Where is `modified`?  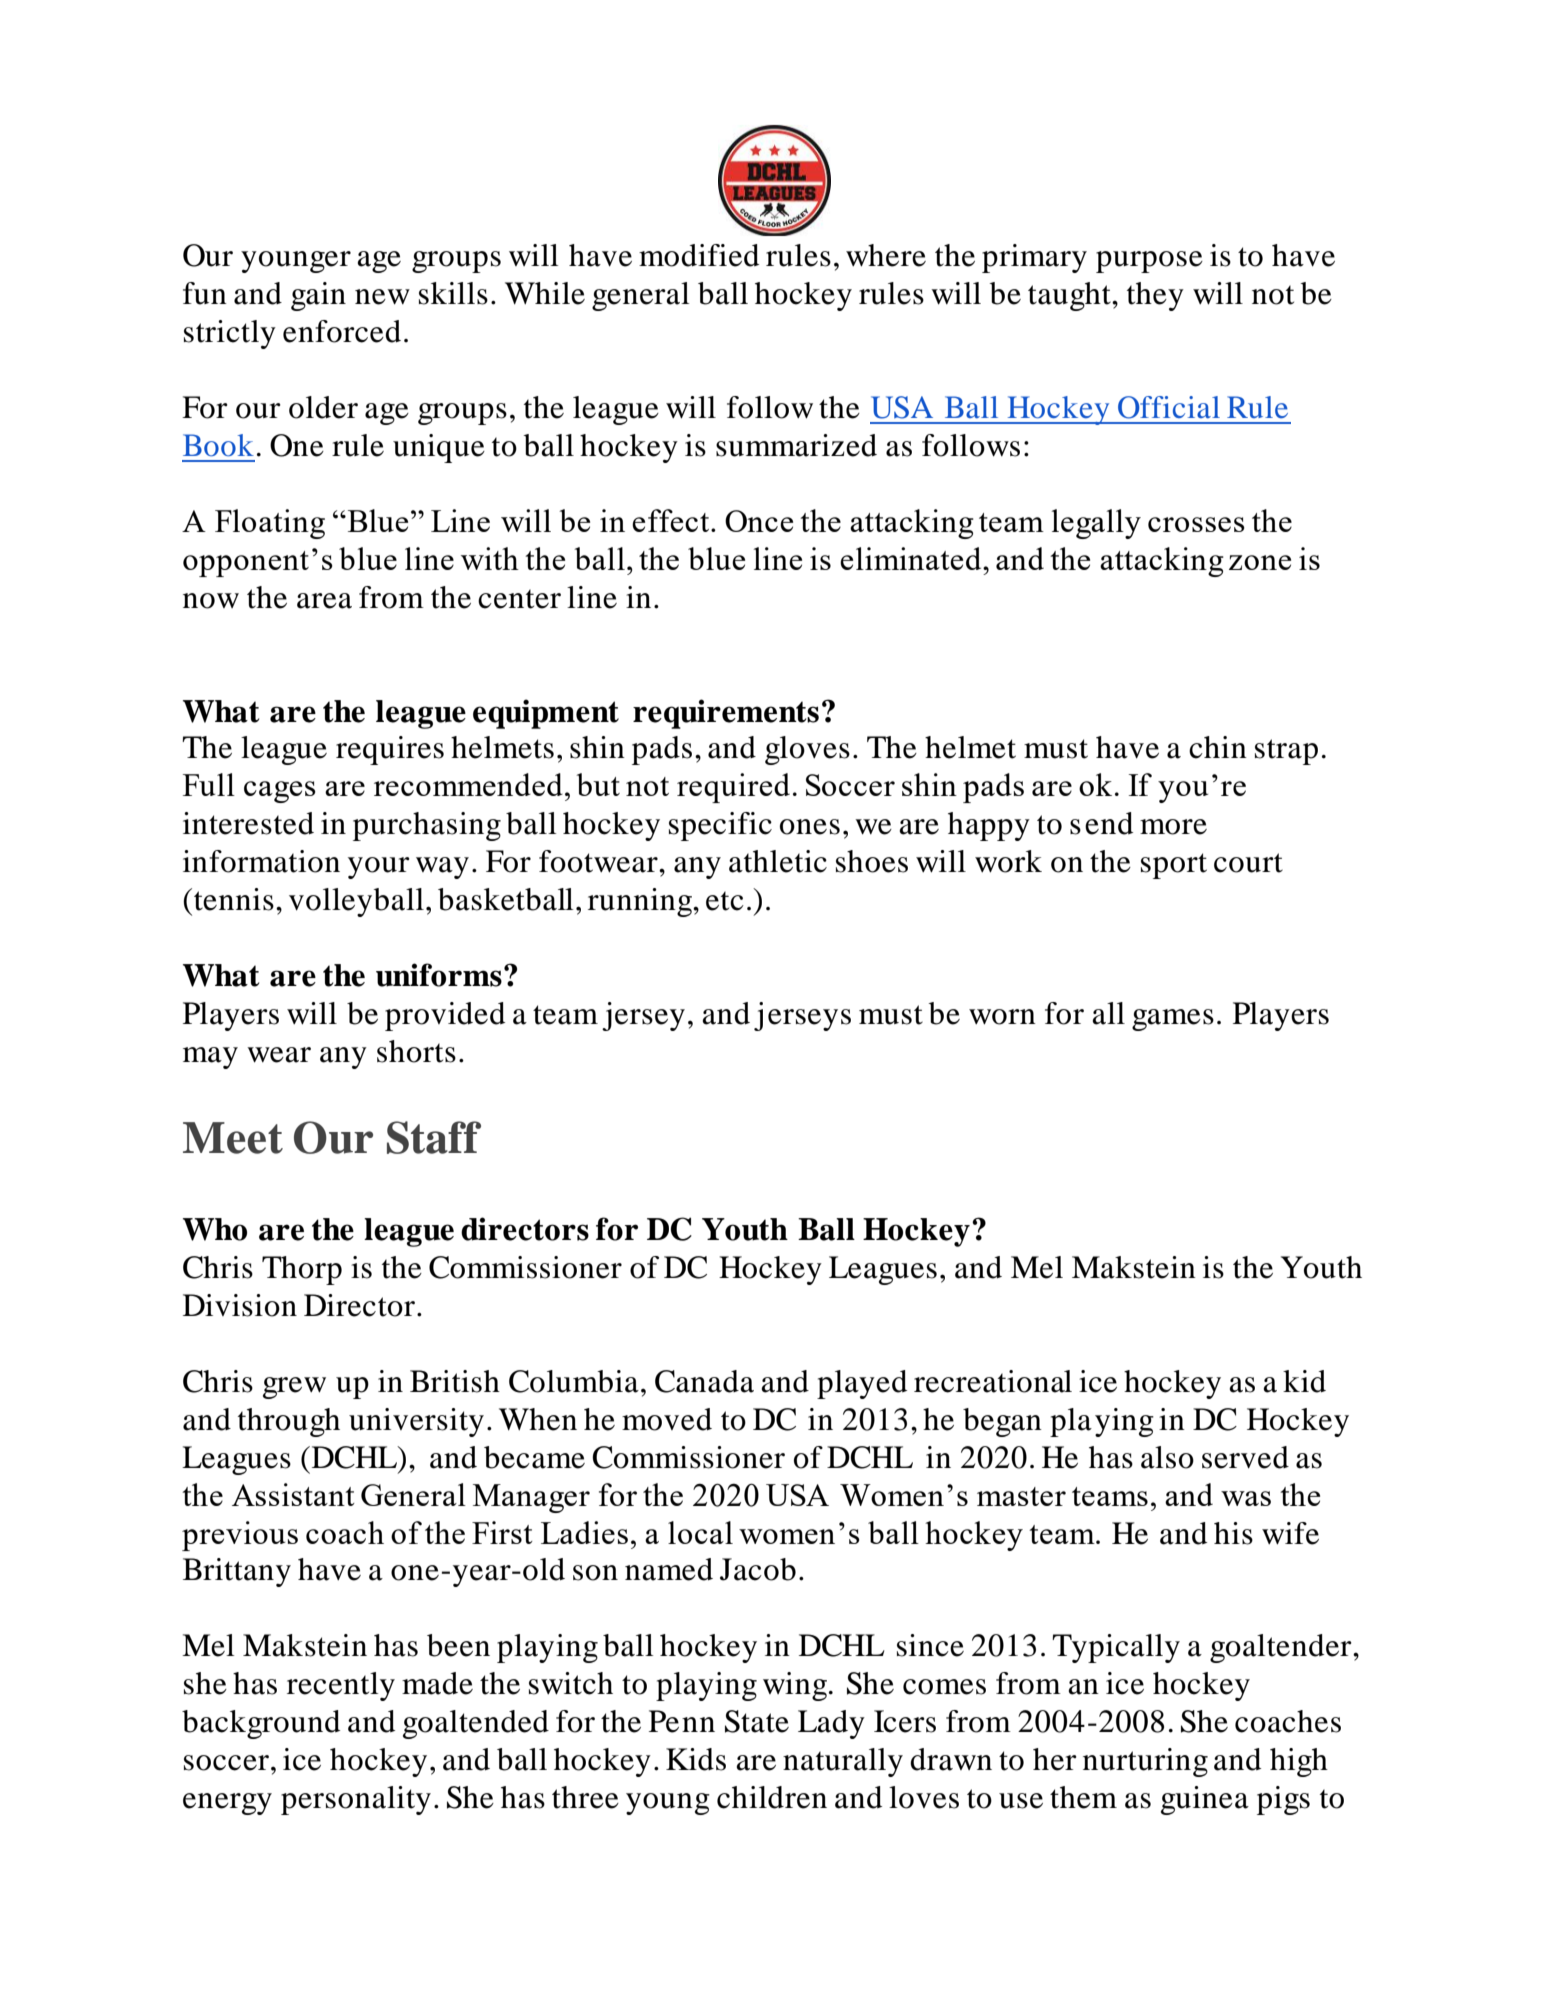
modified is located at coordinates (699, 255).
